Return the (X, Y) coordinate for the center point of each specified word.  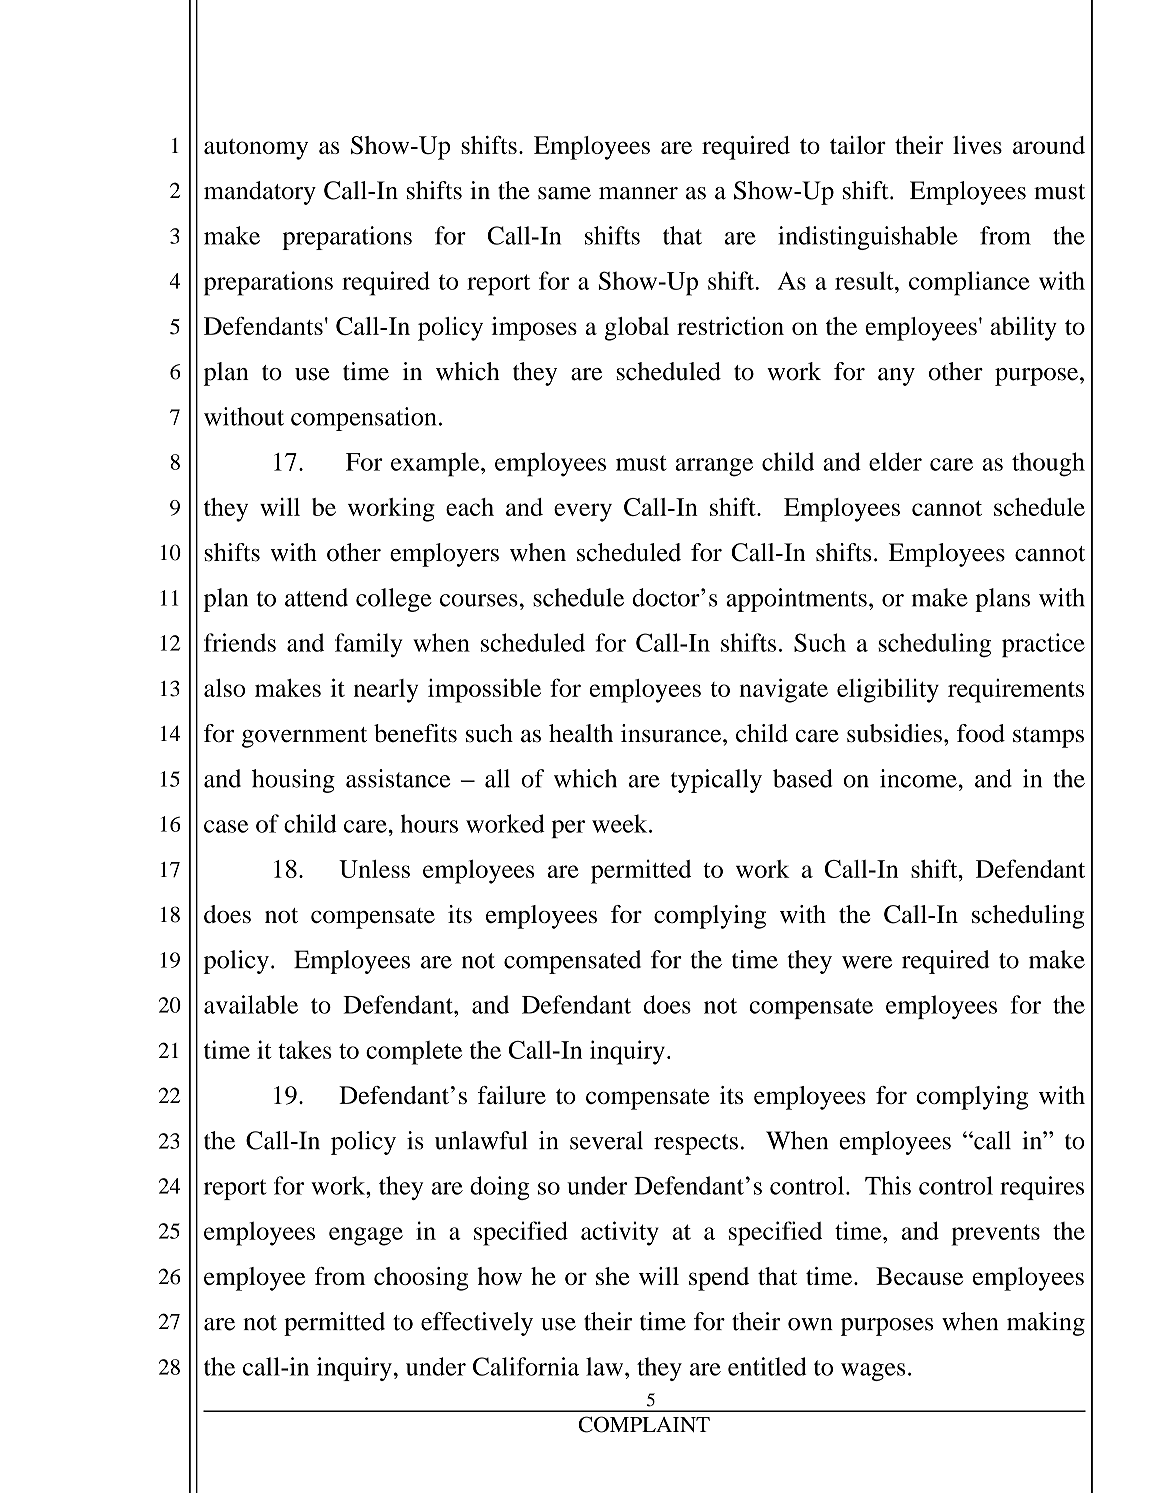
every (583, 512)
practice (1043, 645)
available (251, 1004)
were (867, 962)
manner (638, 193)
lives (977, 145)
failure (512, 1095)
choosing (421, 1279)
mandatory (260, 193)
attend (316, 597)
